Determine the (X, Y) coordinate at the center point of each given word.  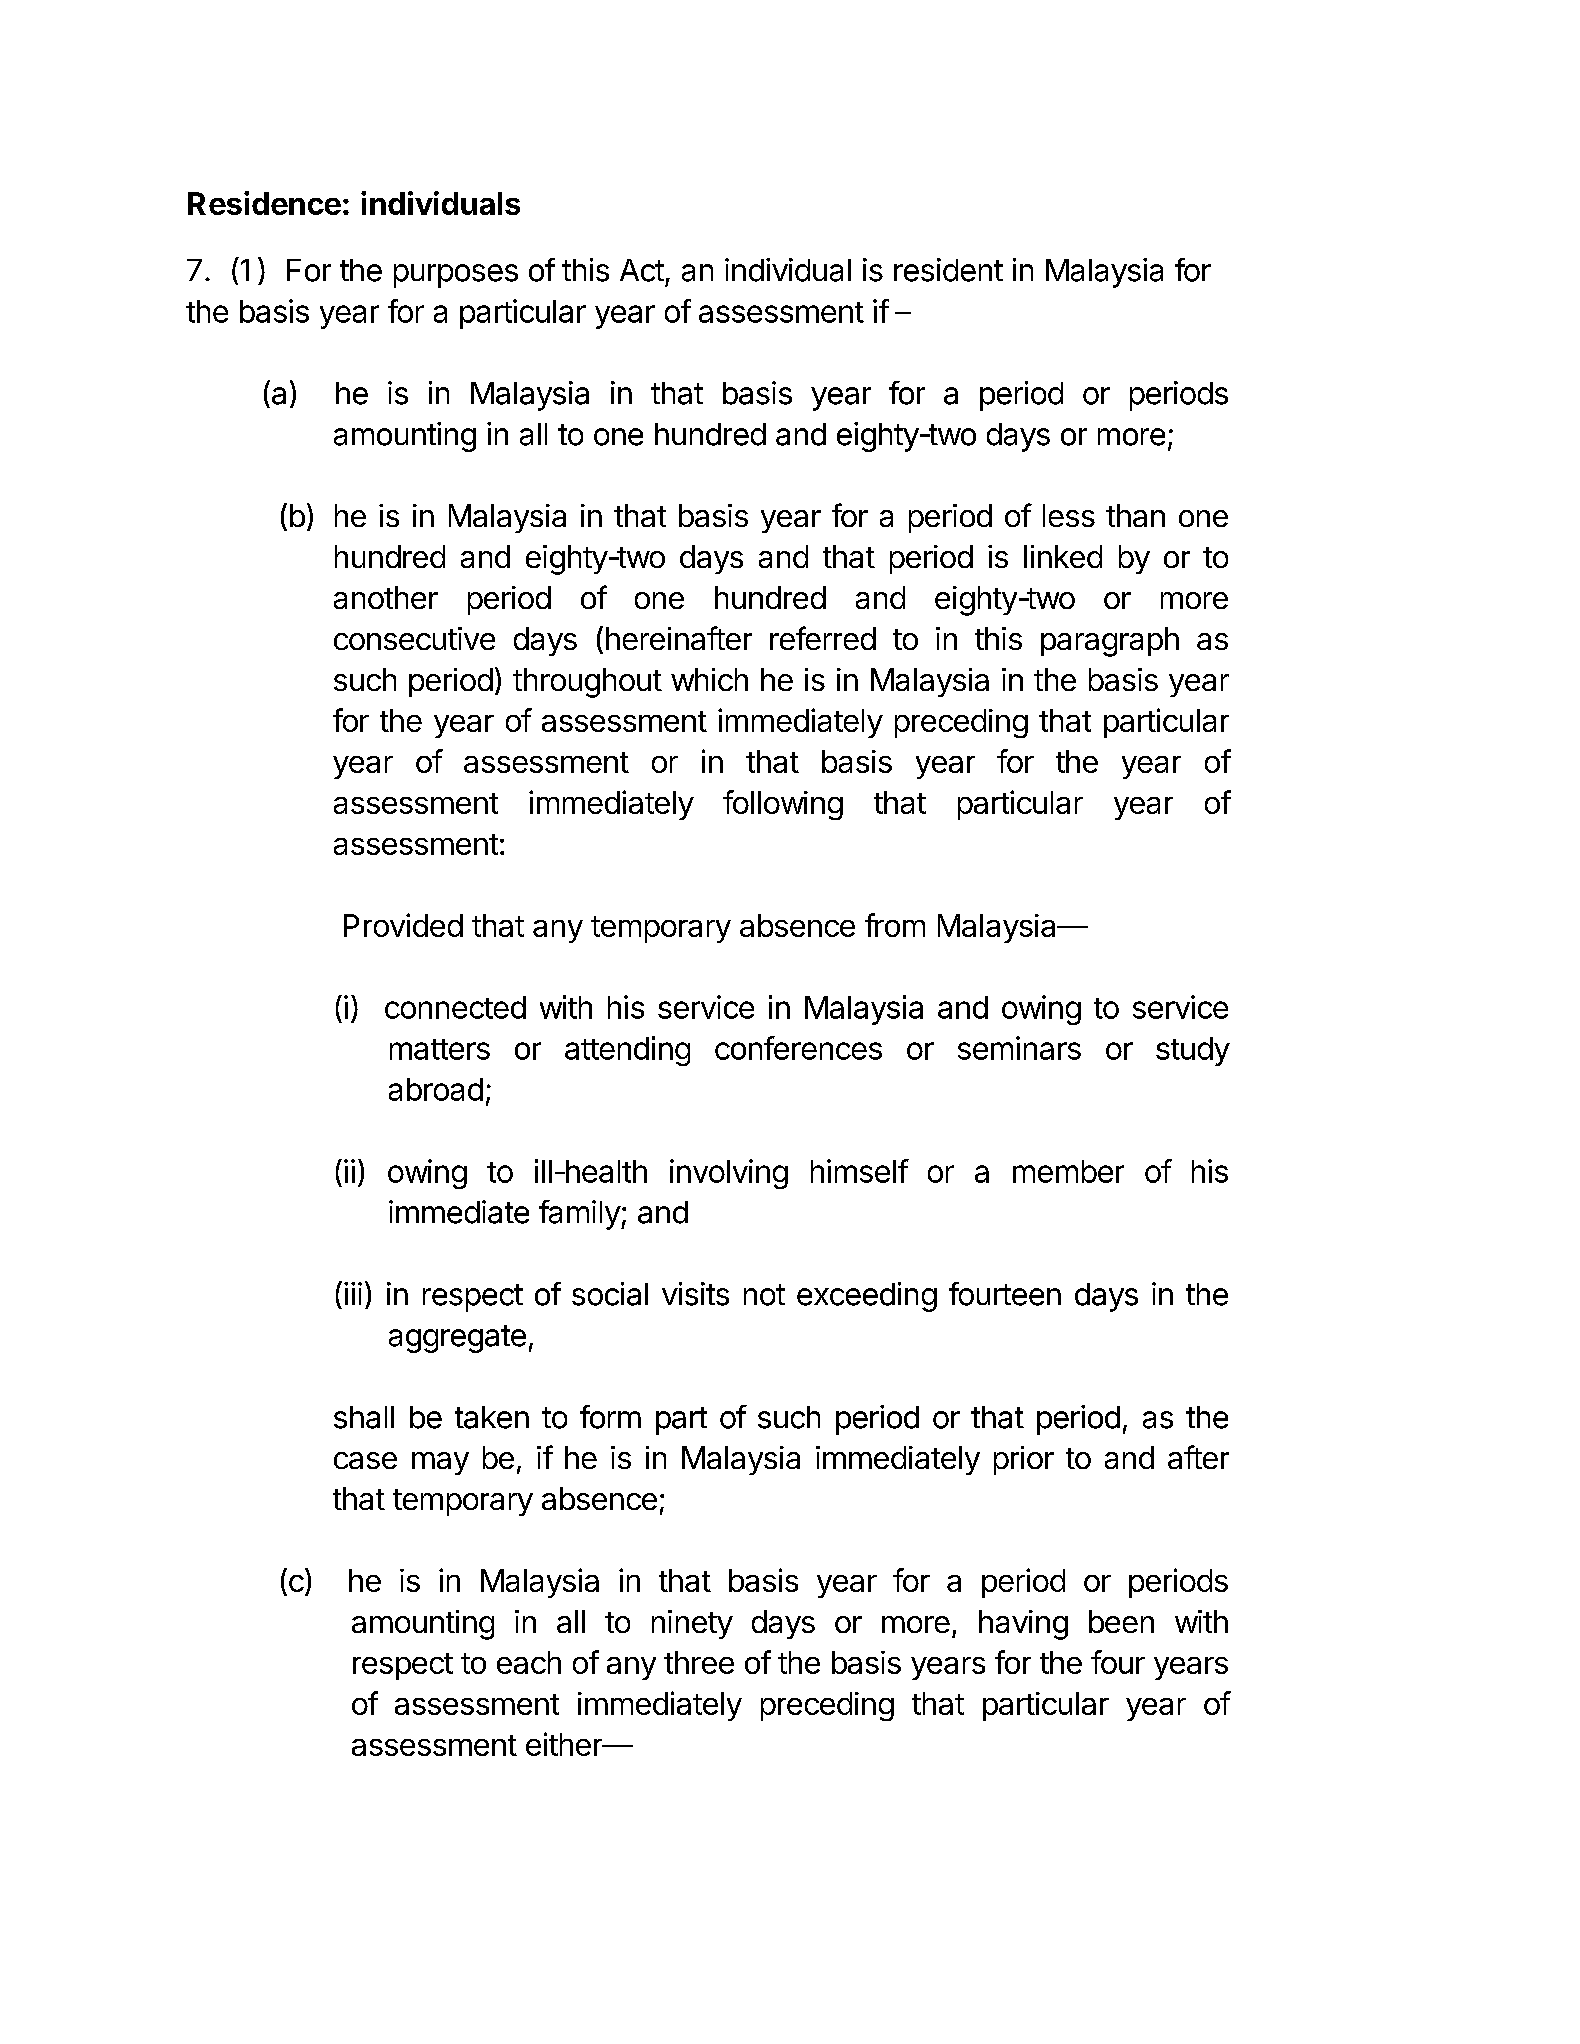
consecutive (414, 638)
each (529, 1662)
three (699, 1662)
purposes (456, 276)
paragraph (1110, 642)
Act (642, 270)
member (1068, 1171)
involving (729, 1174)
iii (353, 1293)
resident (948, 270)
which (709, 679)
